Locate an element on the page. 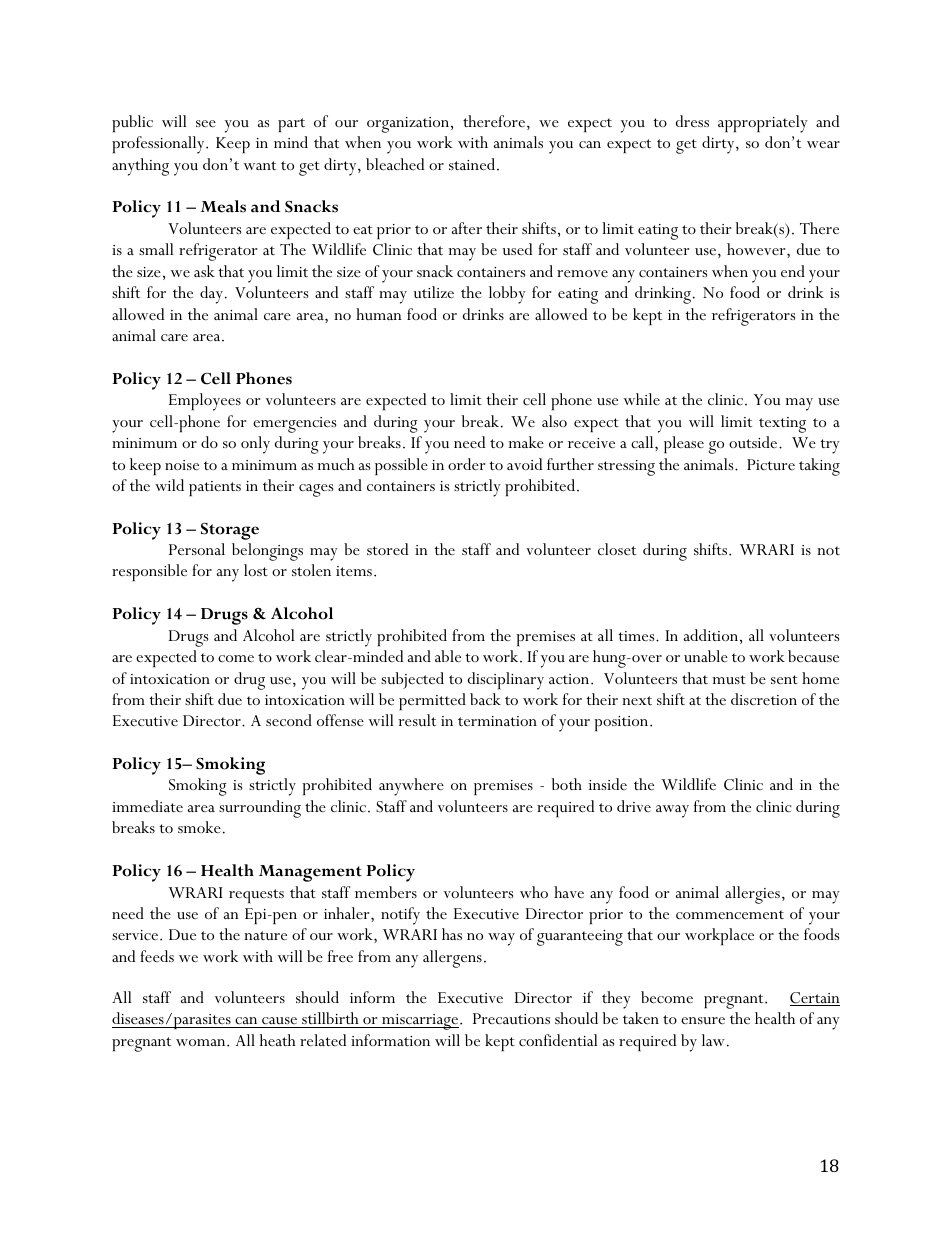 This page has width=952, height=1233. stored is located at coordinates (387, 549).
